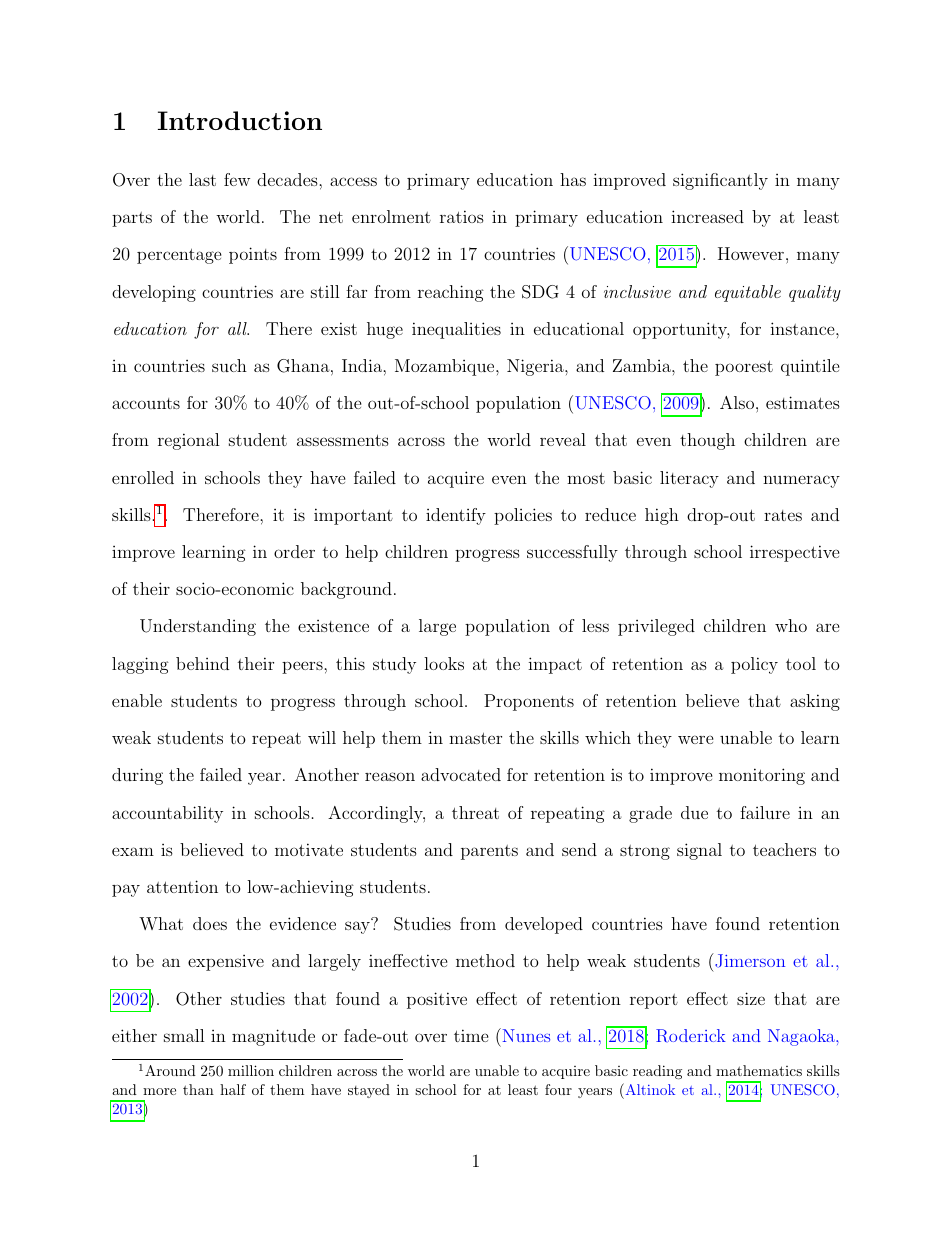 The height and width of the screenshot is (1233, 952). I want to click on ratios, so click(462, 216).
